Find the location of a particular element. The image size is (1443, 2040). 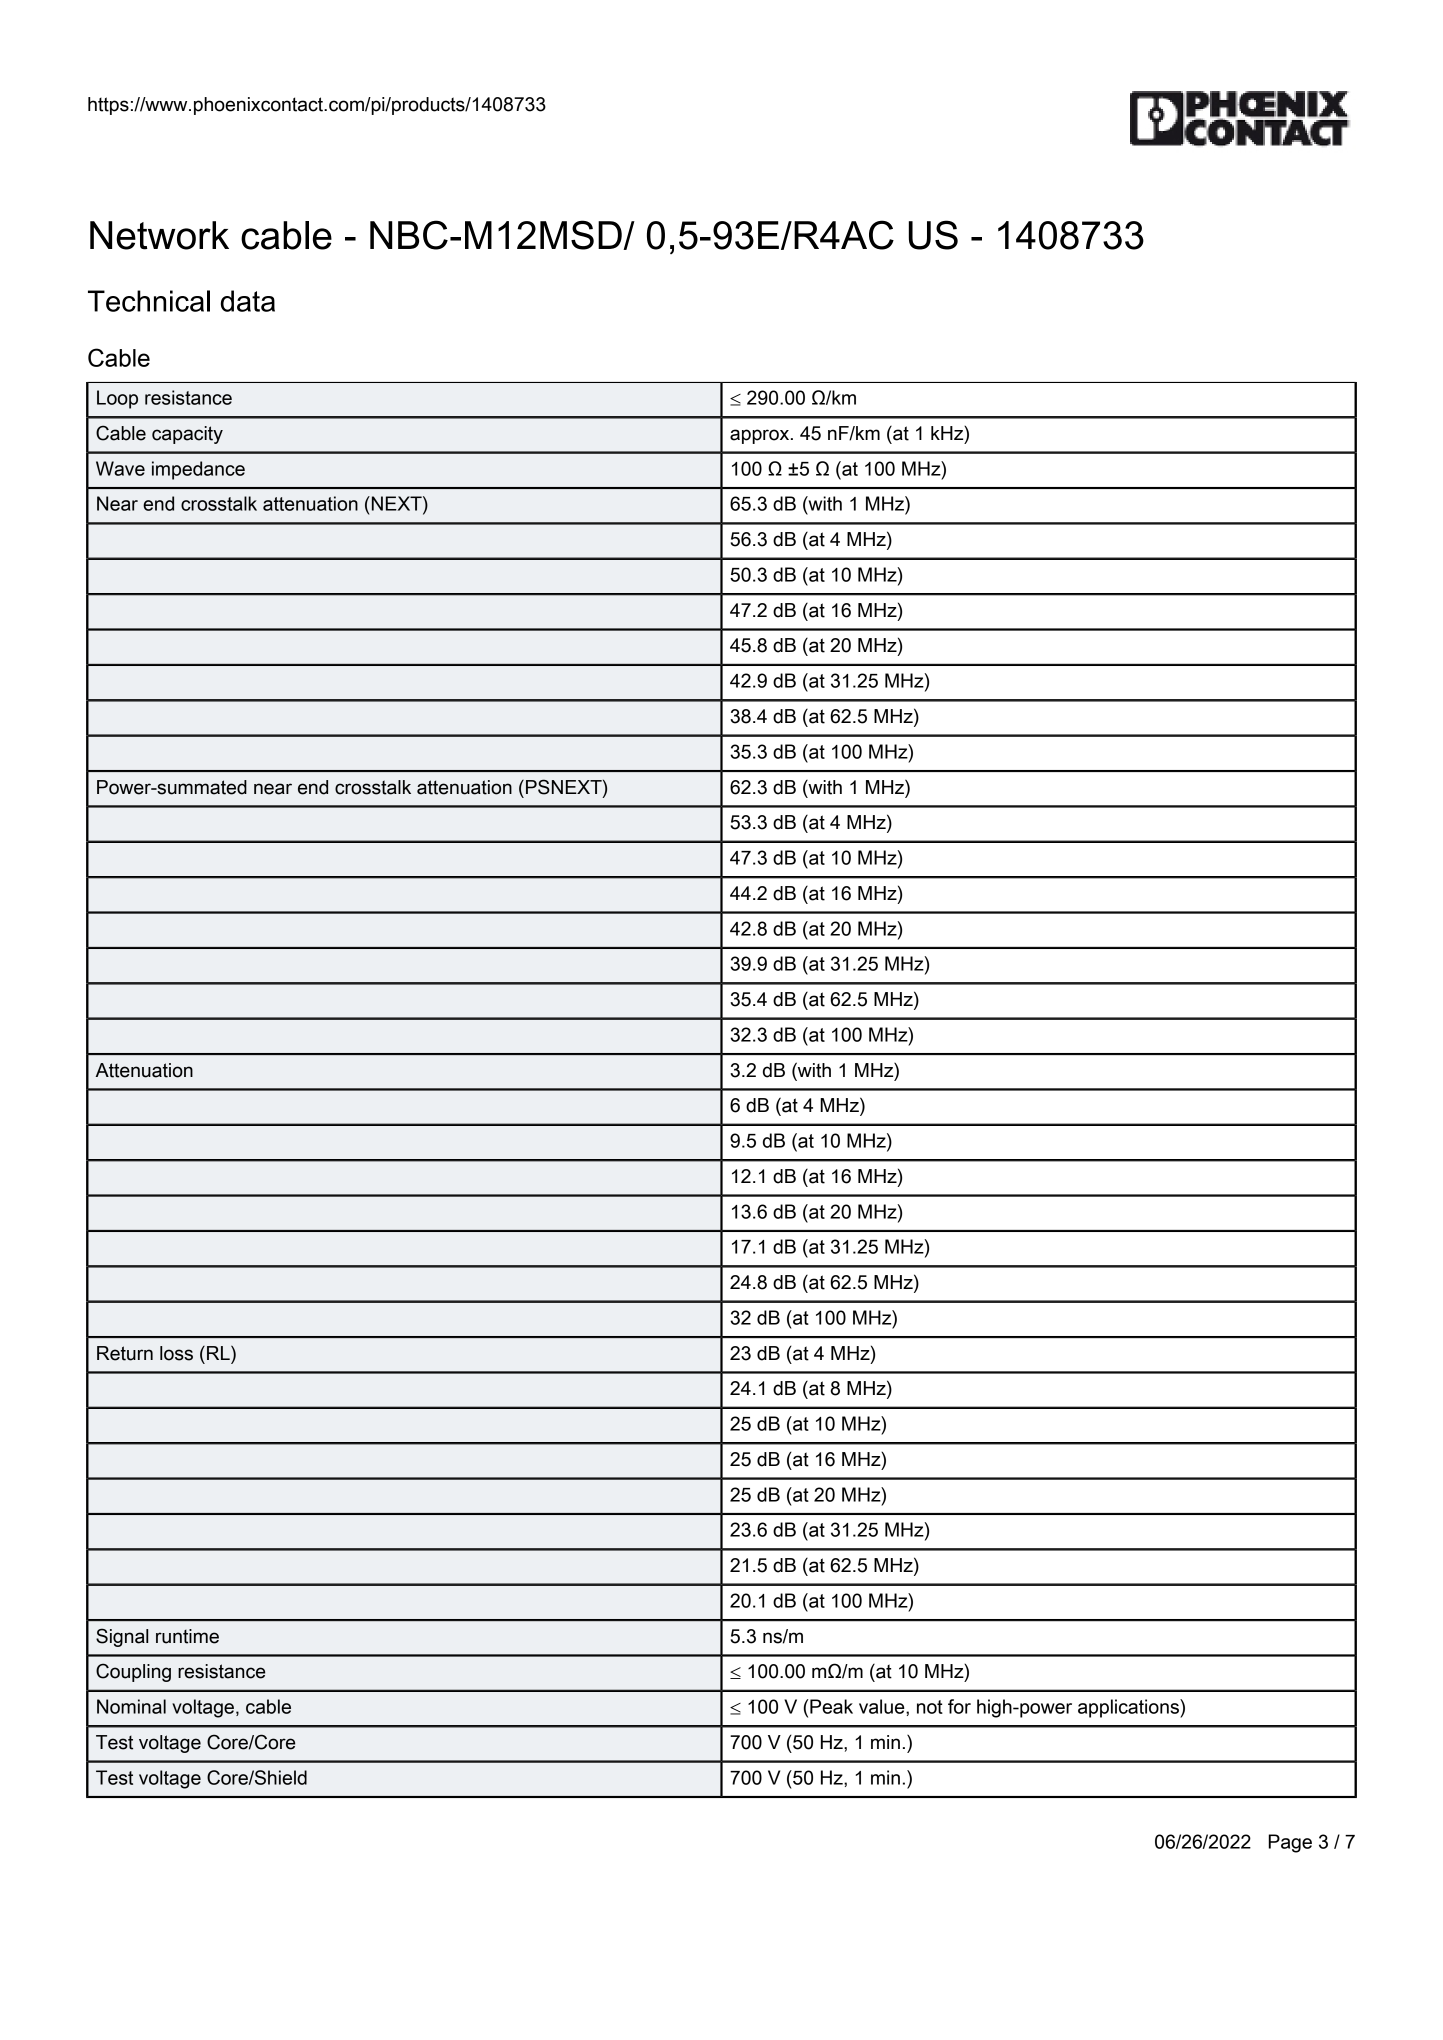

applications is located at coordinates (1129, 1708).
